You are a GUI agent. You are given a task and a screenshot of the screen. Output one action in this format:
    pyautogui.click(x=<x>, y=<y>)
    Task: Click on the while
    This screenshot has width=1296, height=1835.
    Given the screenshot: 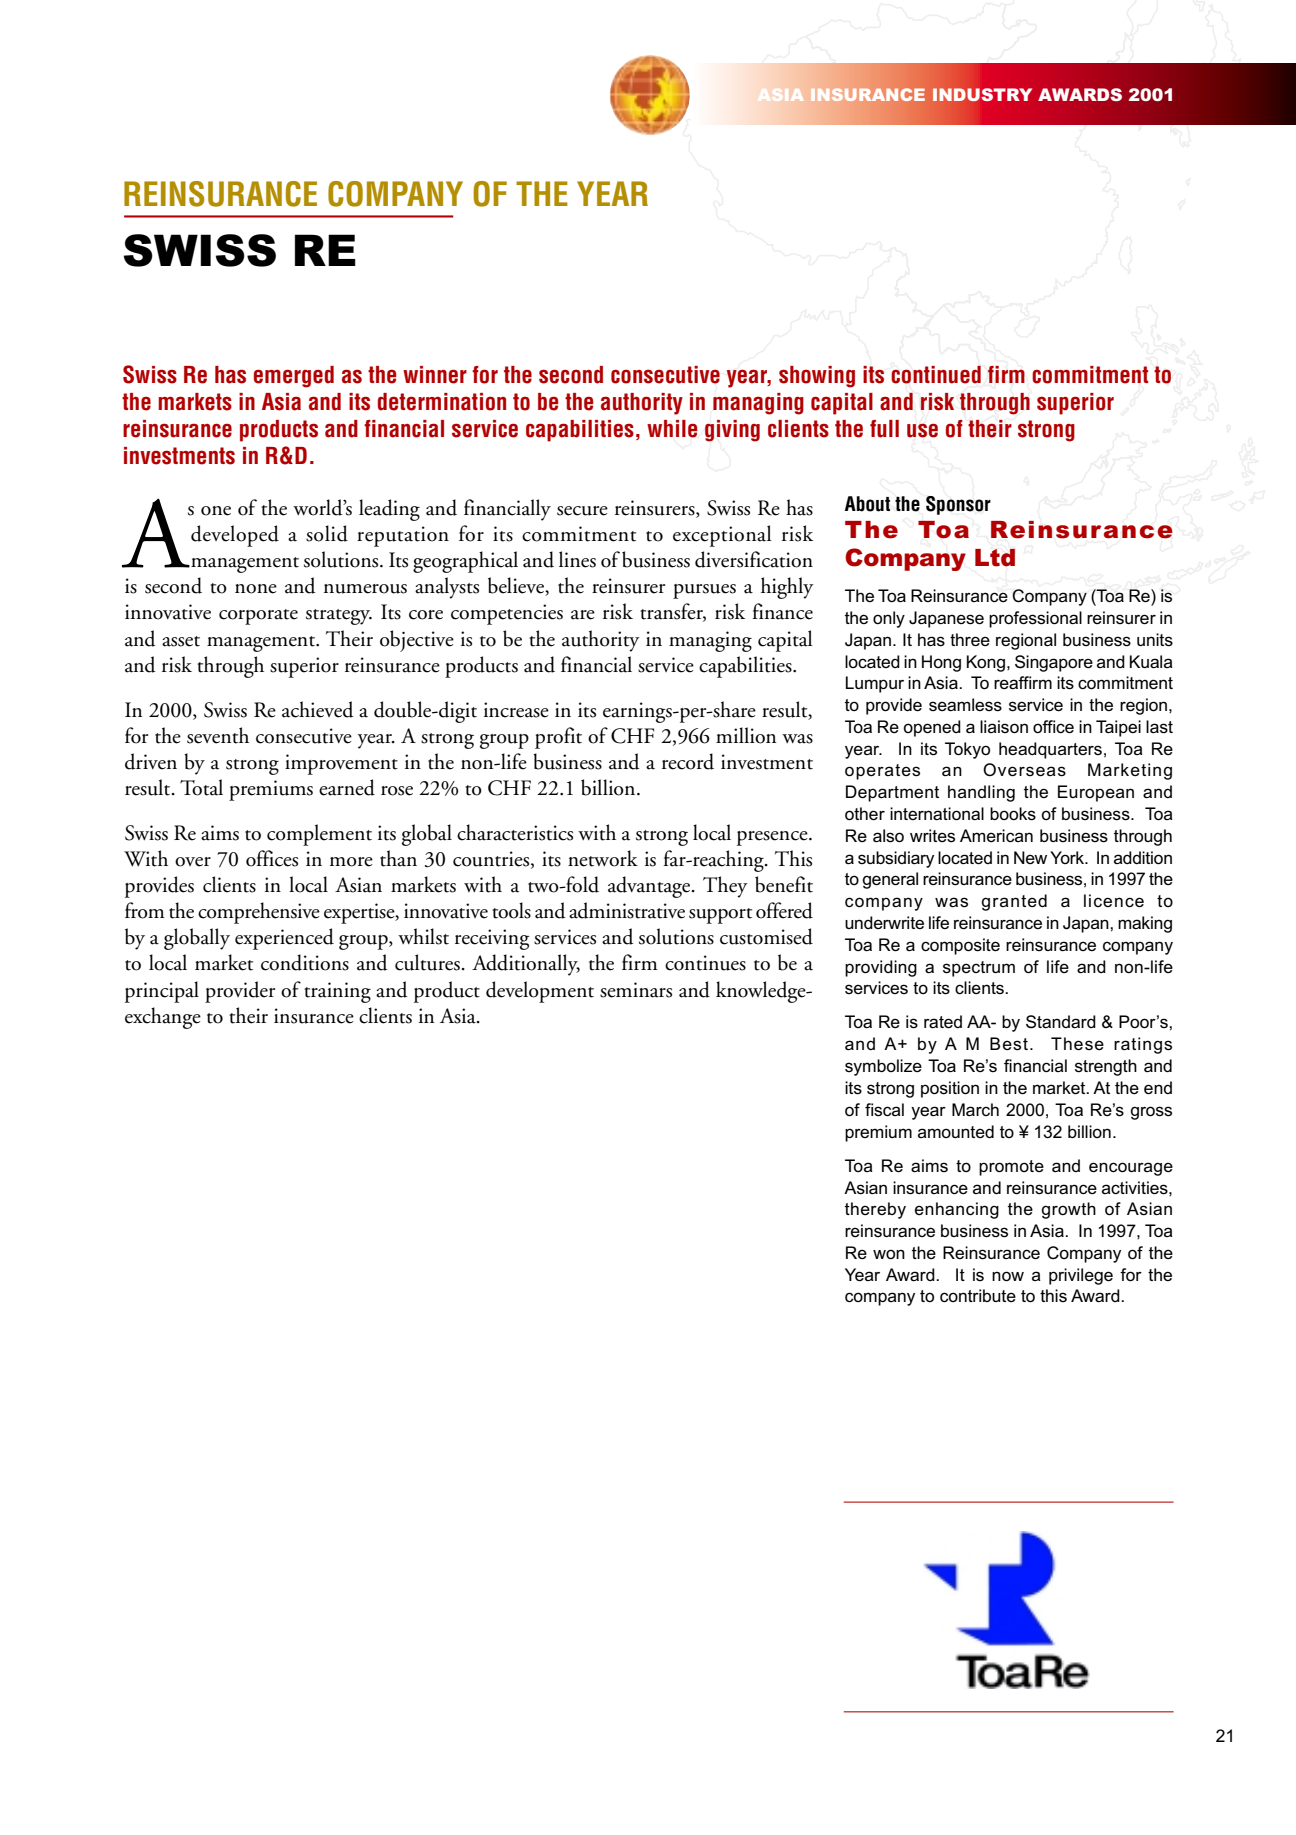 What is the action you would take?
    pyautogui.click(x=672, y=429)
